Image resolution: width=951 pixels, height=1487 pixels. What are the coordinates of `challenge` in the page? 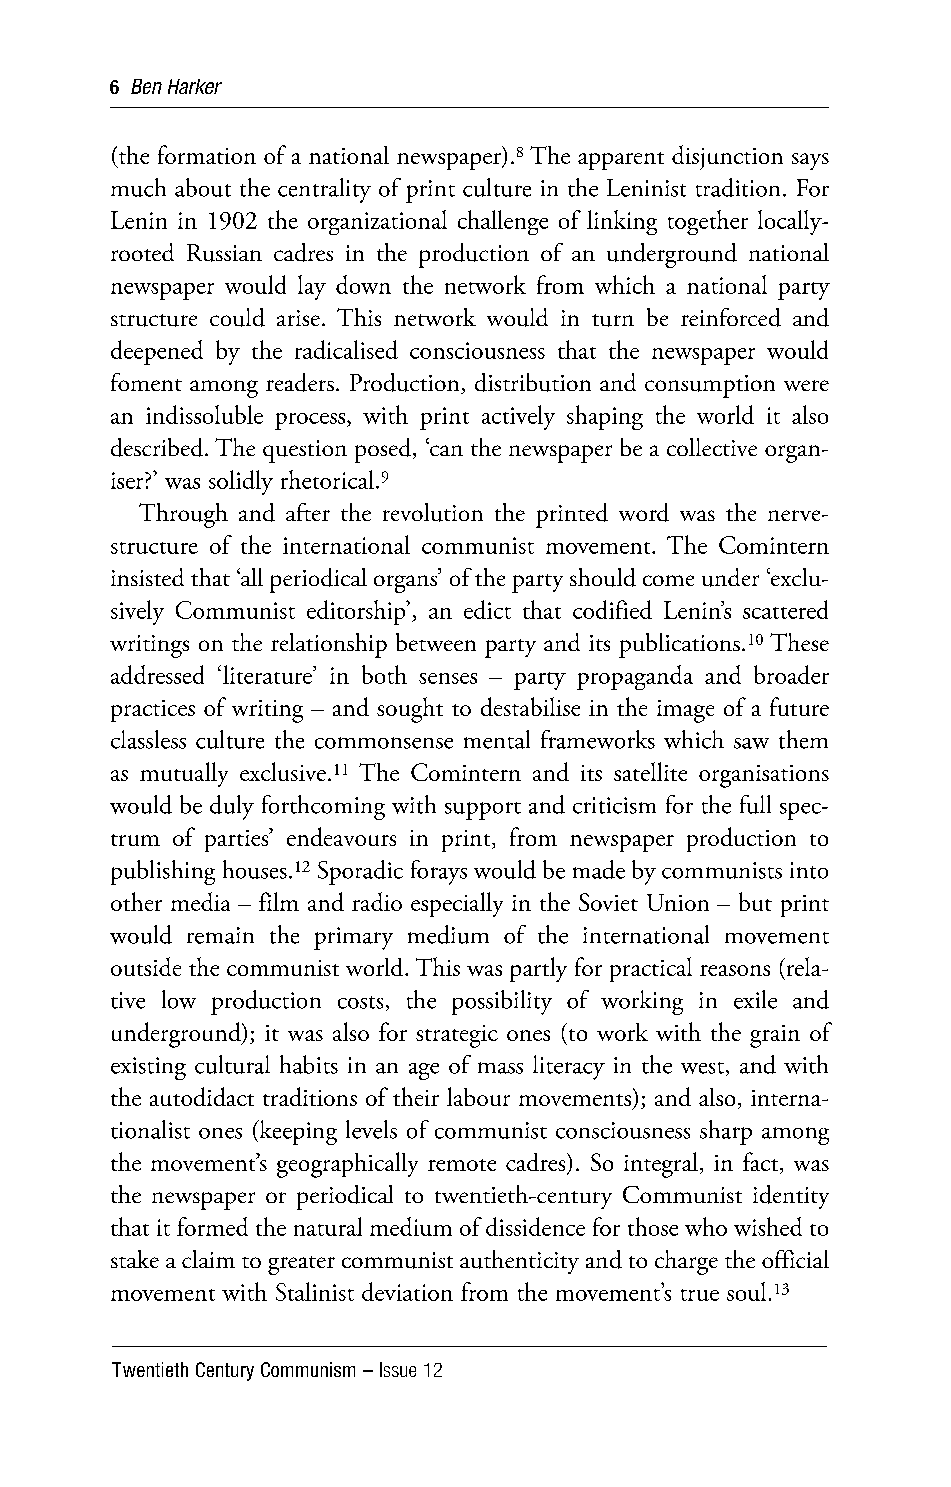 It's located at (503, 222).
